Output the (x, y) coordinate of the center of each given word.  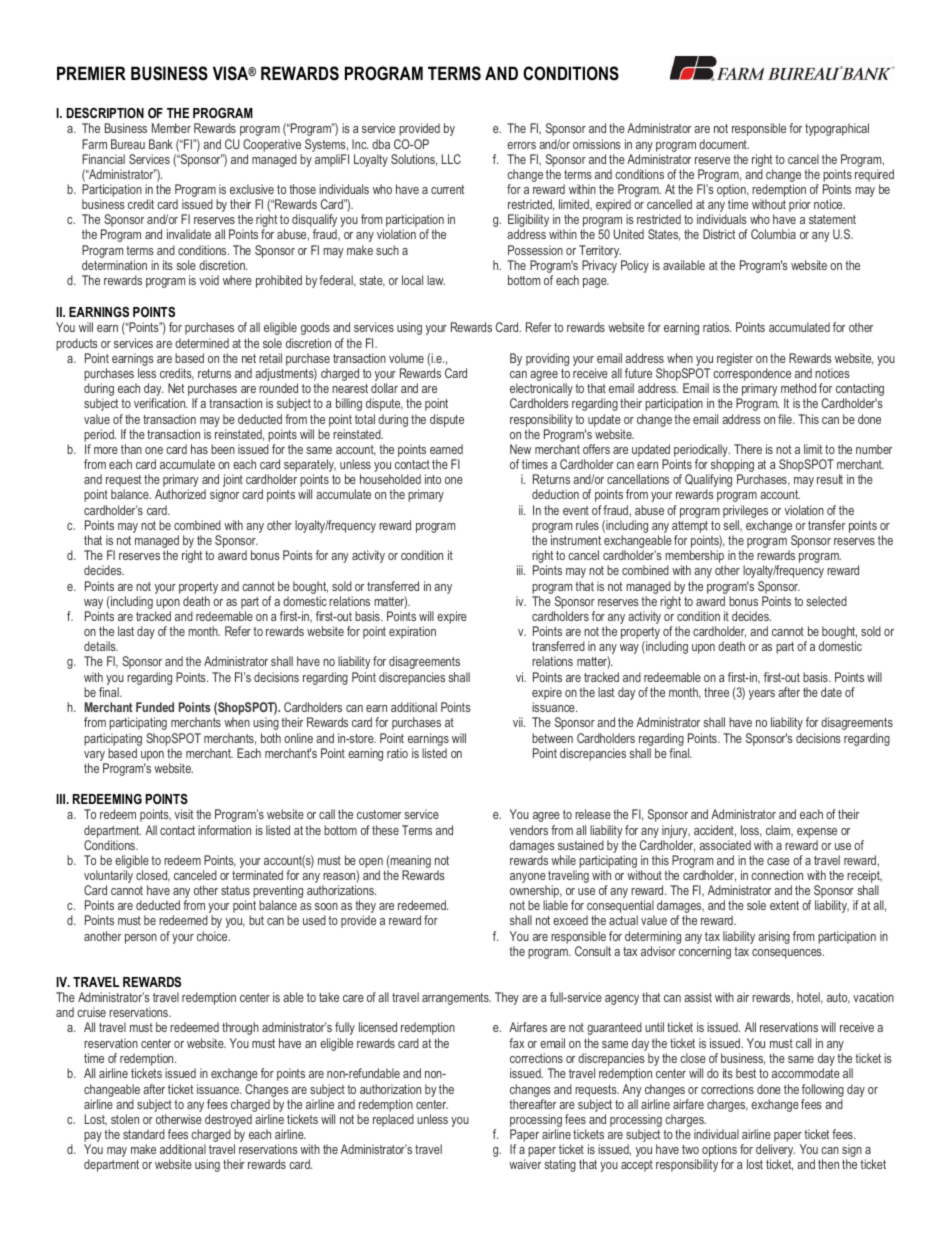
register (735, 359)
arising (774, 937)
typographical (837, 129)
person (141, 939)
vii (519, 722)
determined (202, 343)
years (762, 695)
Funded (155, 707)
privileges (745, 511)
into (433, 479)
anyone (528, 879)
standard (144, 1134)
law (436, 280)
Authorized (180, 494)
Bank (161, 144)
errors (521, 145)
